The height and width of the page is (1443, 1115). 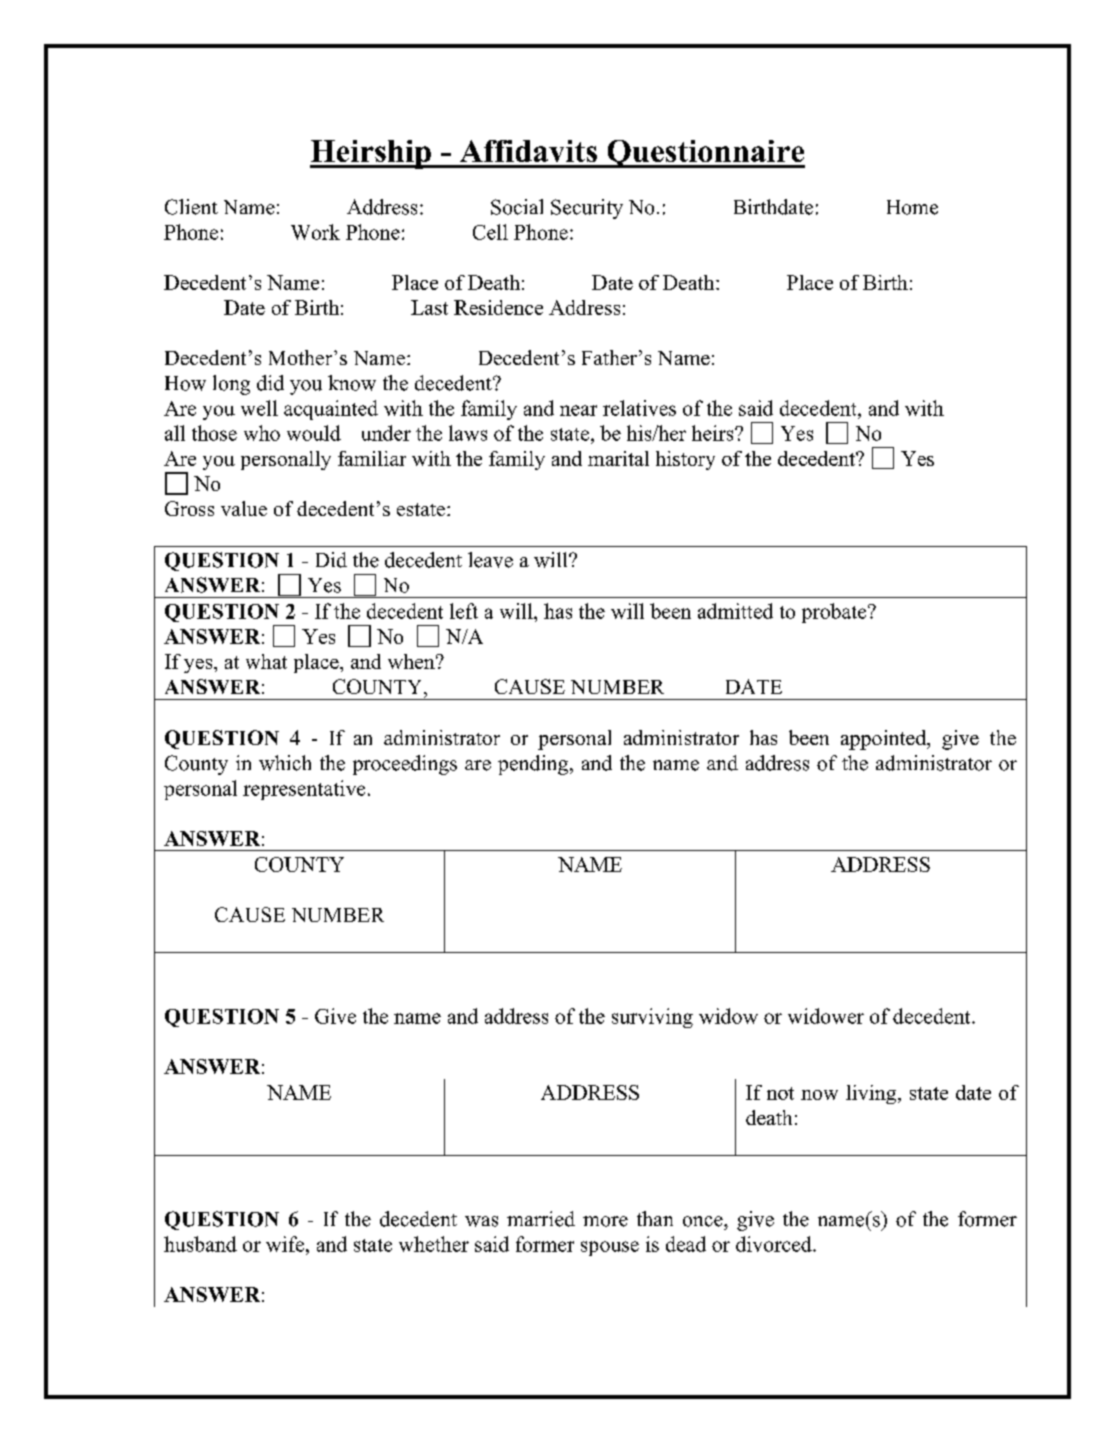 What do you see at coordinates (885, 740) in the page?
I see `appointed` at bounding box center [885, 740].
